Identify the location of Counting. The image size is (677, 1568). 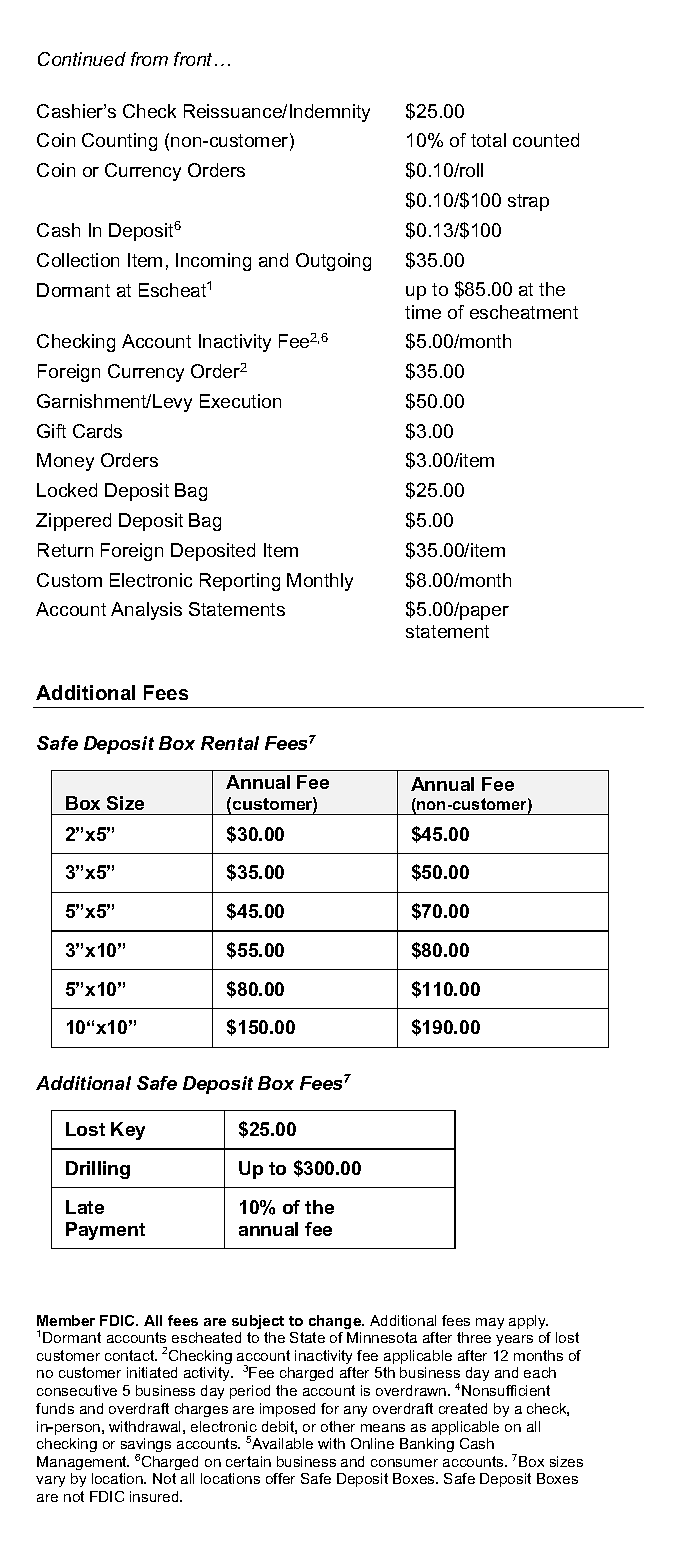
(119, 142).
